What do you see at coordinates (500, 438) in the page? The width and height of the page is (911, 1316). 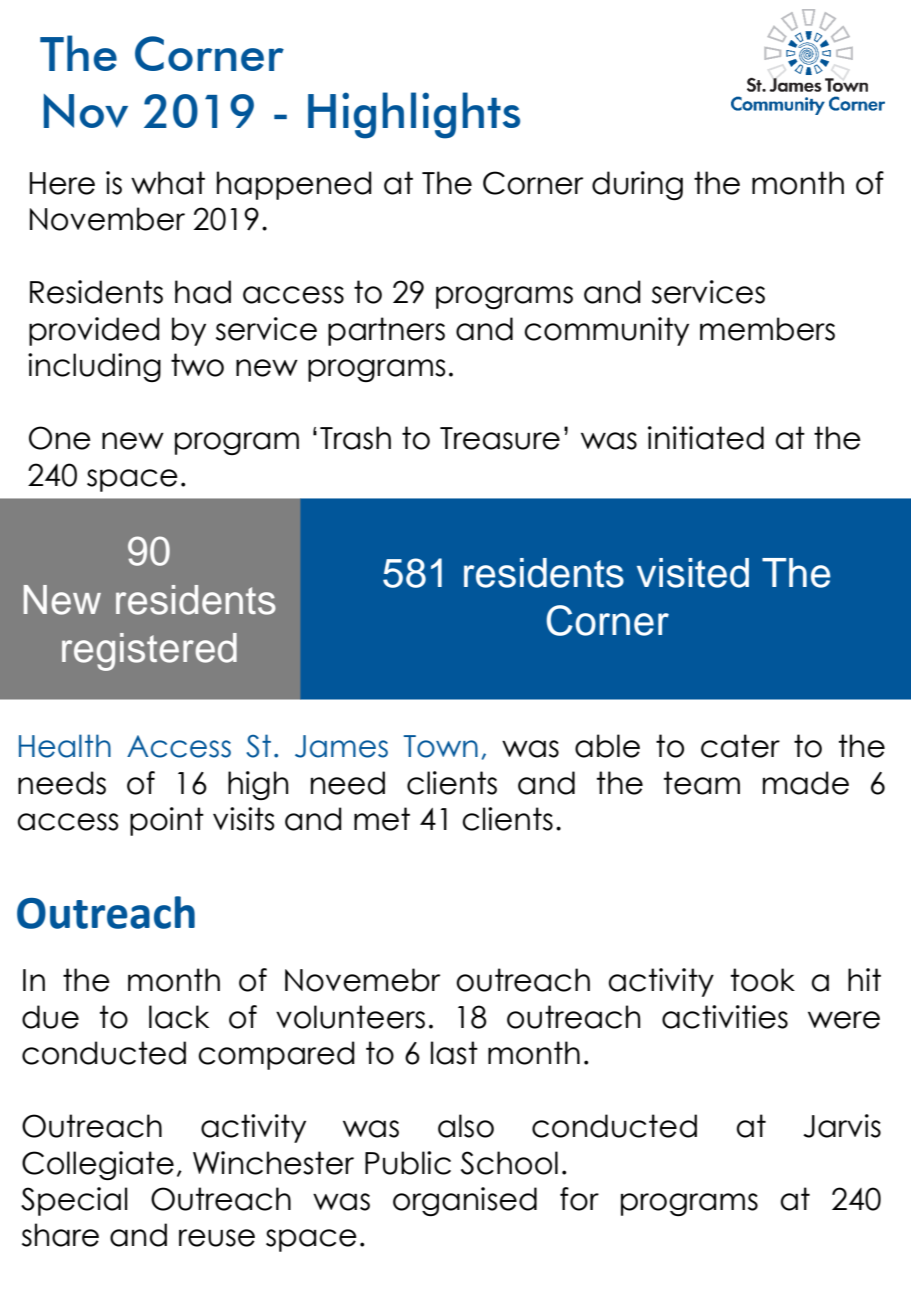 I see `Treasure` at bounding box center [500, 438].
